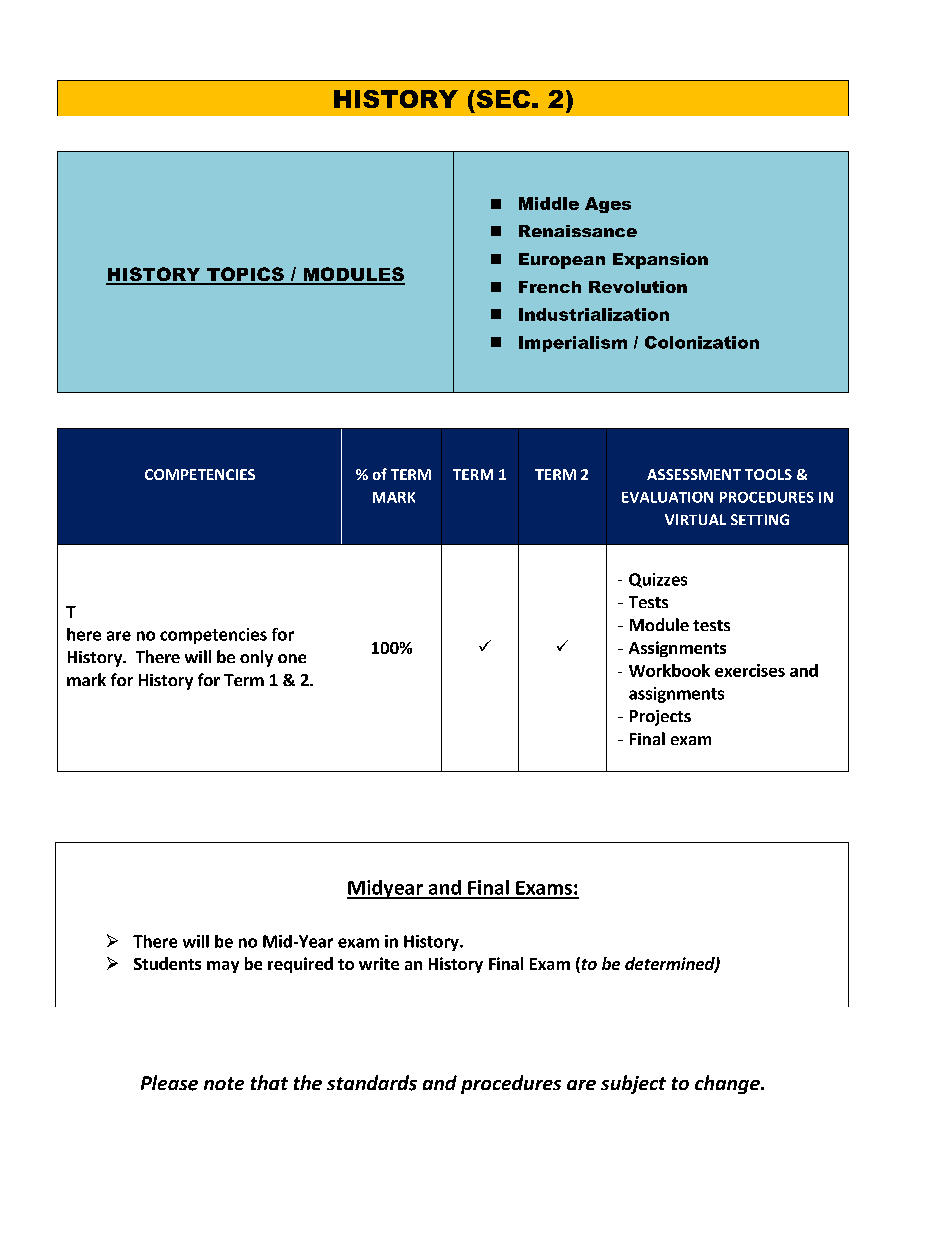  What do you see at coordinates (256, 658) in the page?
I see `only` at bounding box center [256, 658].
